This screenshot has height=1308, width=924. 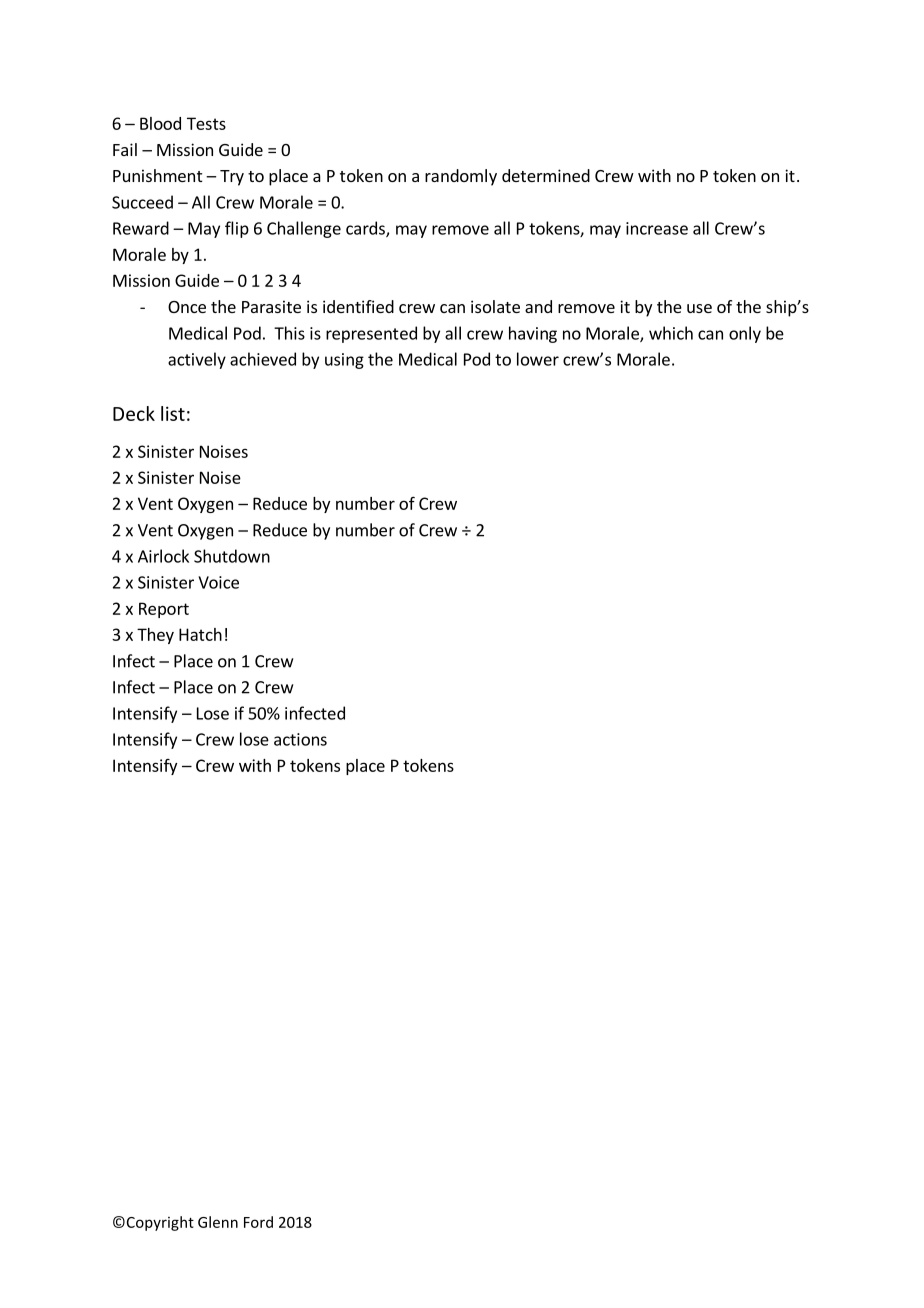 What do you see at coordinates (300, 739) in the screenshot?
I see `actions` at bounding box center [300, 739].
